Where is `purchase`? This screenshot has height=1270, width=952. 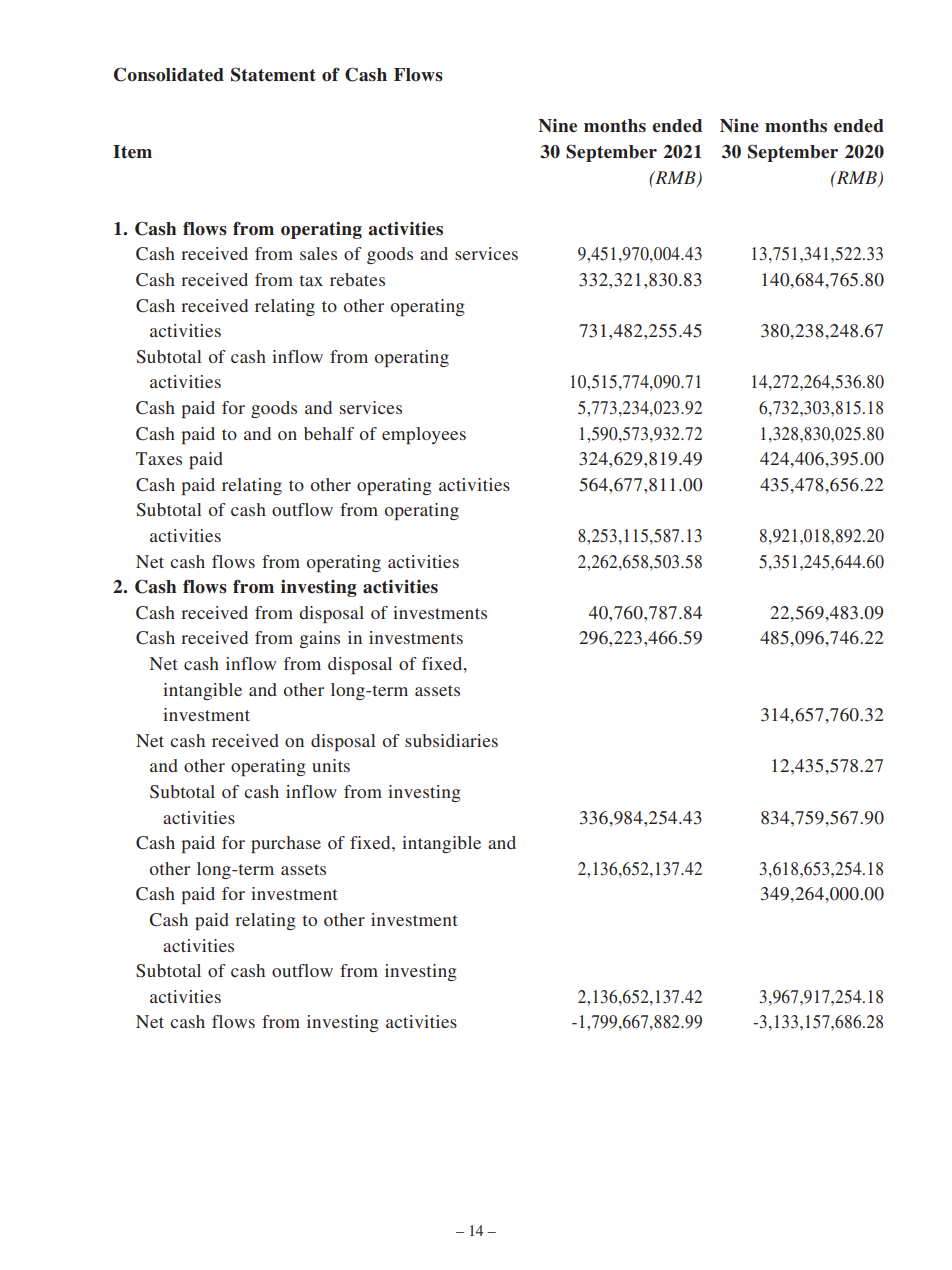
purchase is located at coordinates (286, 844).
